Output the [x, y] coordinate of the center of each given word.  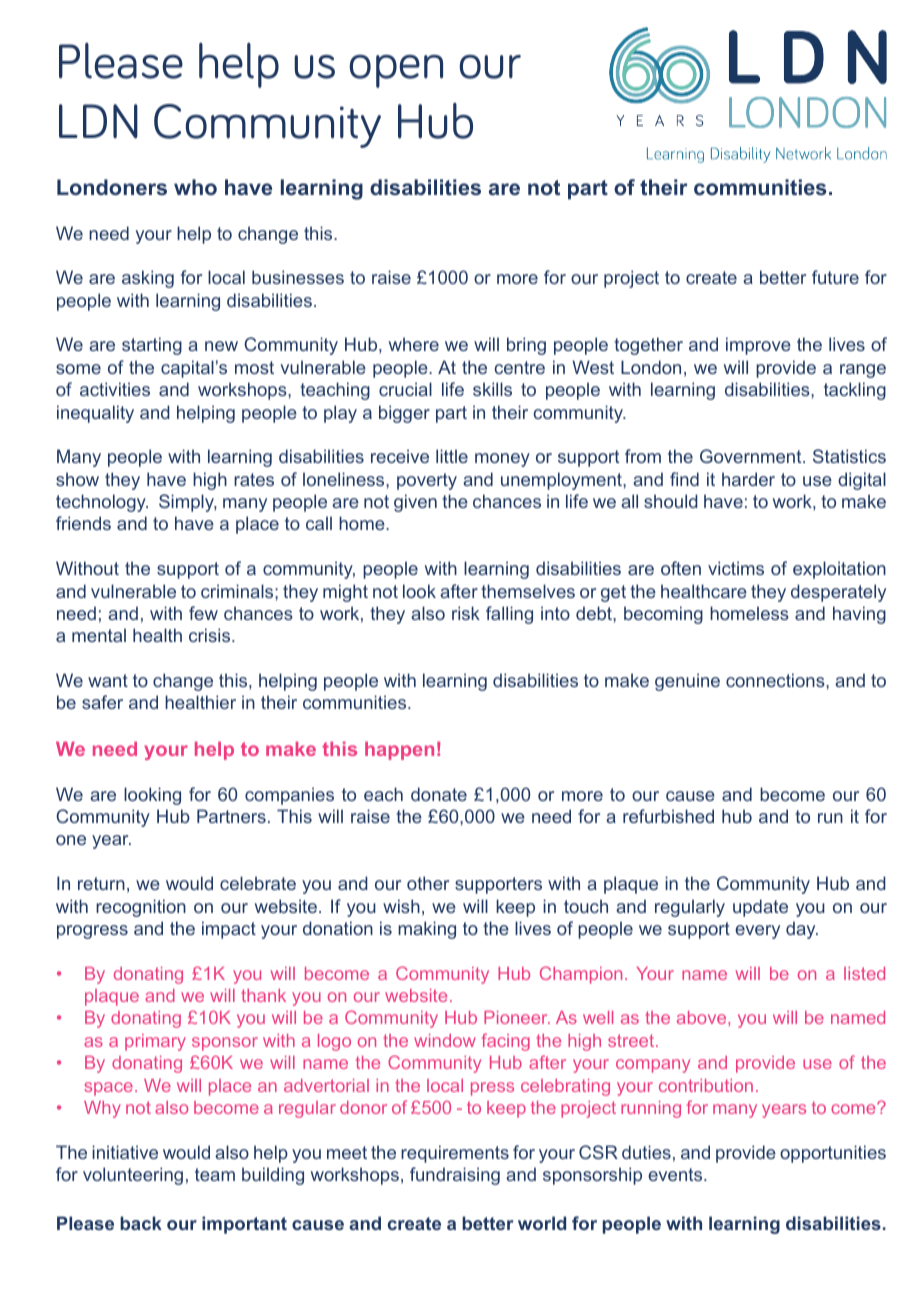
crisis [211, 635]
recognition [141, 908]
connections [776, 680]
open [396, 71]
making [427, 930]
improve [758, 346]
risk [466, 613]
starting [152, 346]
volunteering [133, 1176]
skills [492, 389]
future [835, 277]
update [760, 908]
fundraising [455, 1176]
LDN [98, 121]
